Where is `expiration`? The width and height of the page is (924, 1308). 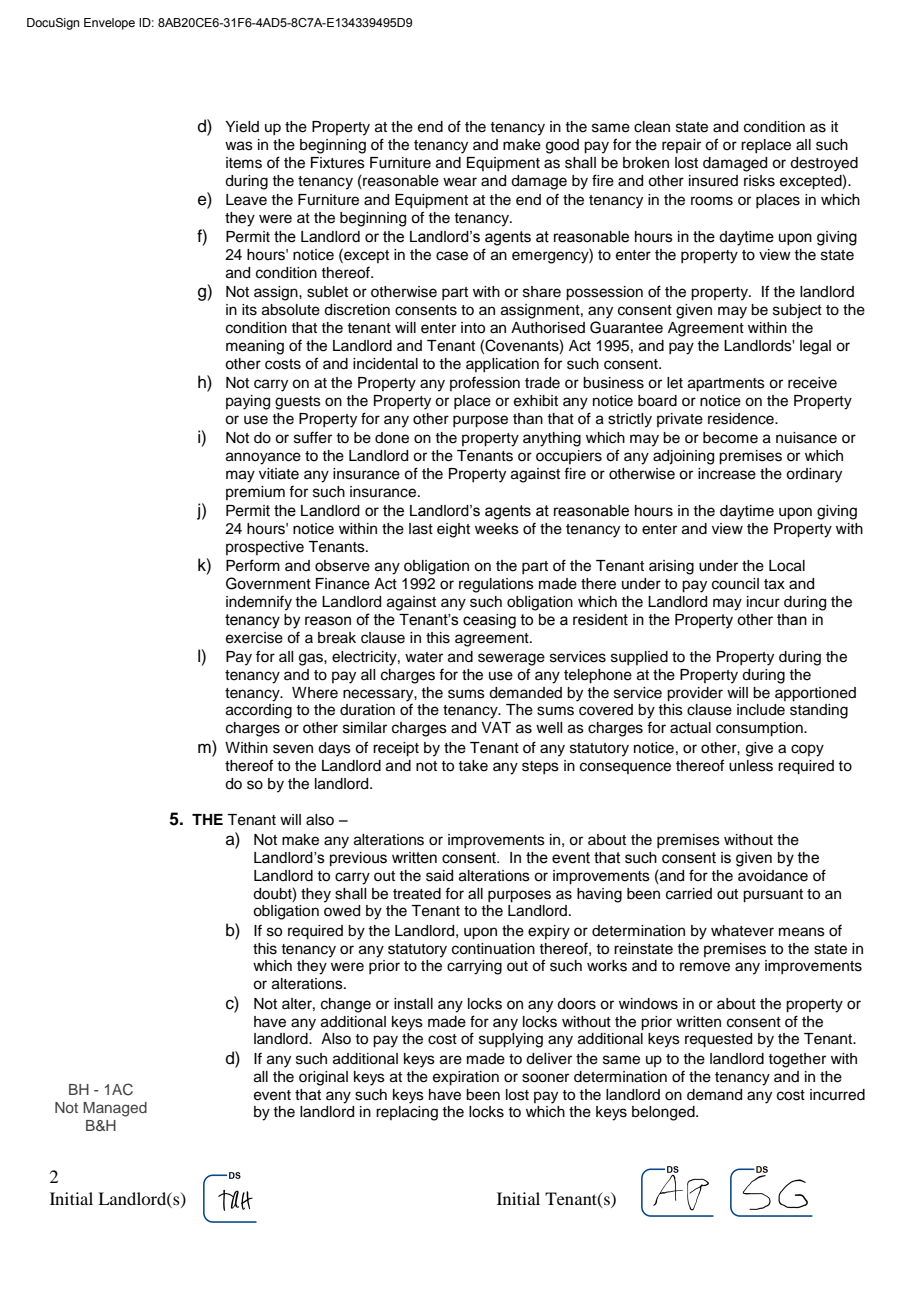 expiration is located at coordinates (466, 1078).
